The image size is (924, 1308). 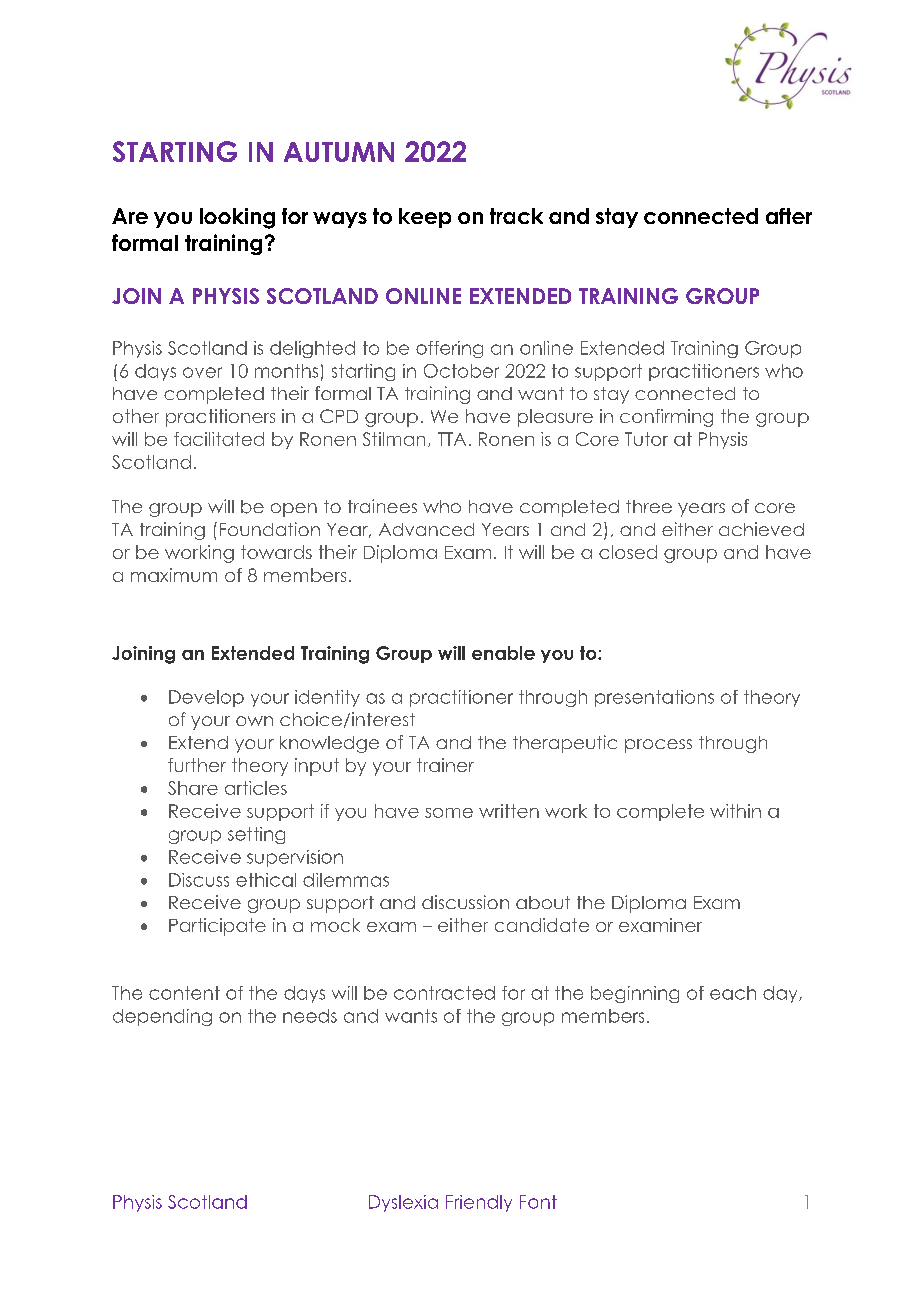 I want to click on confirming, so click(x=666, y=418).
